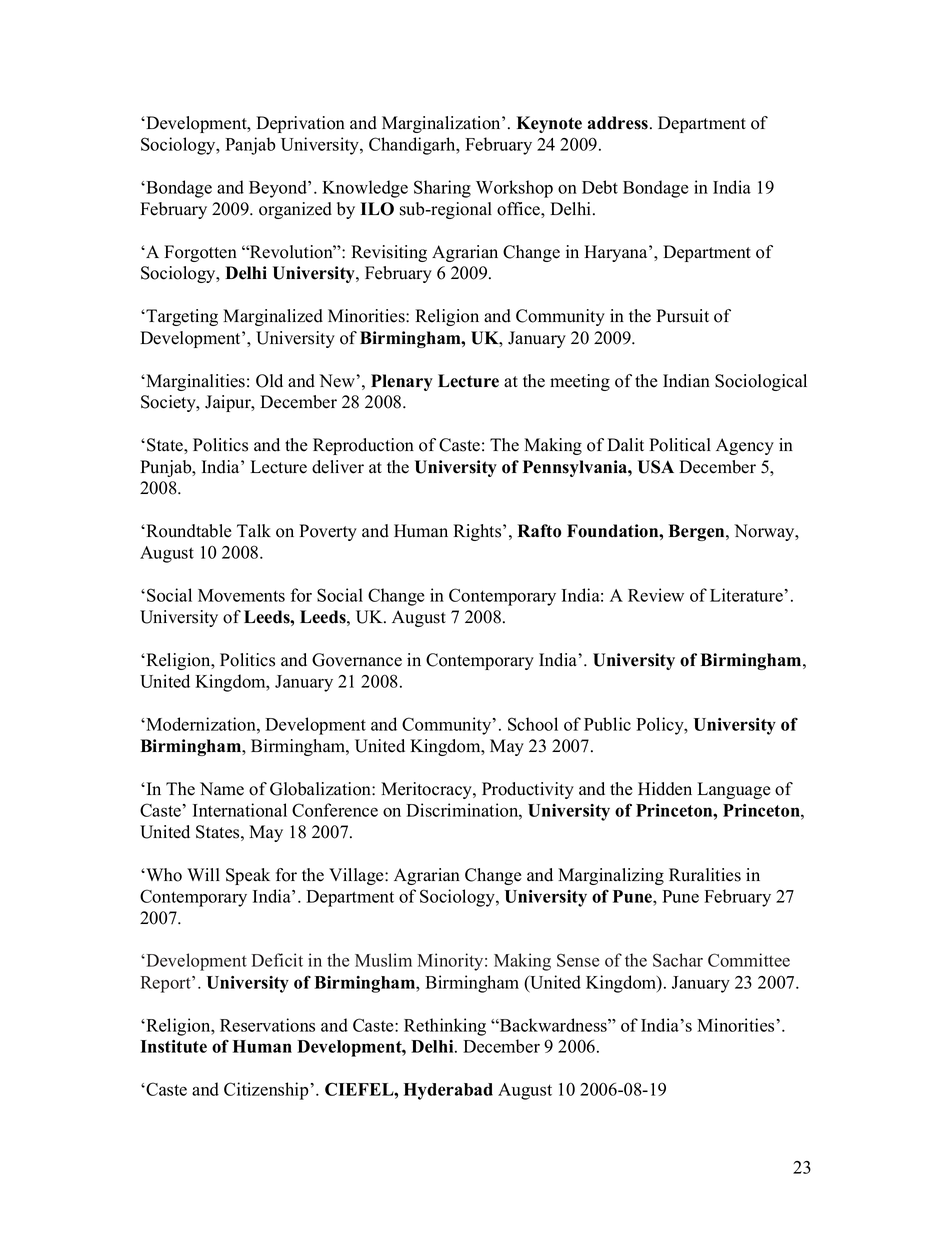 Image resolution: width=952 pixels, height=1233 pixels. I want to click on Citizenship, so click(266, 1091).
